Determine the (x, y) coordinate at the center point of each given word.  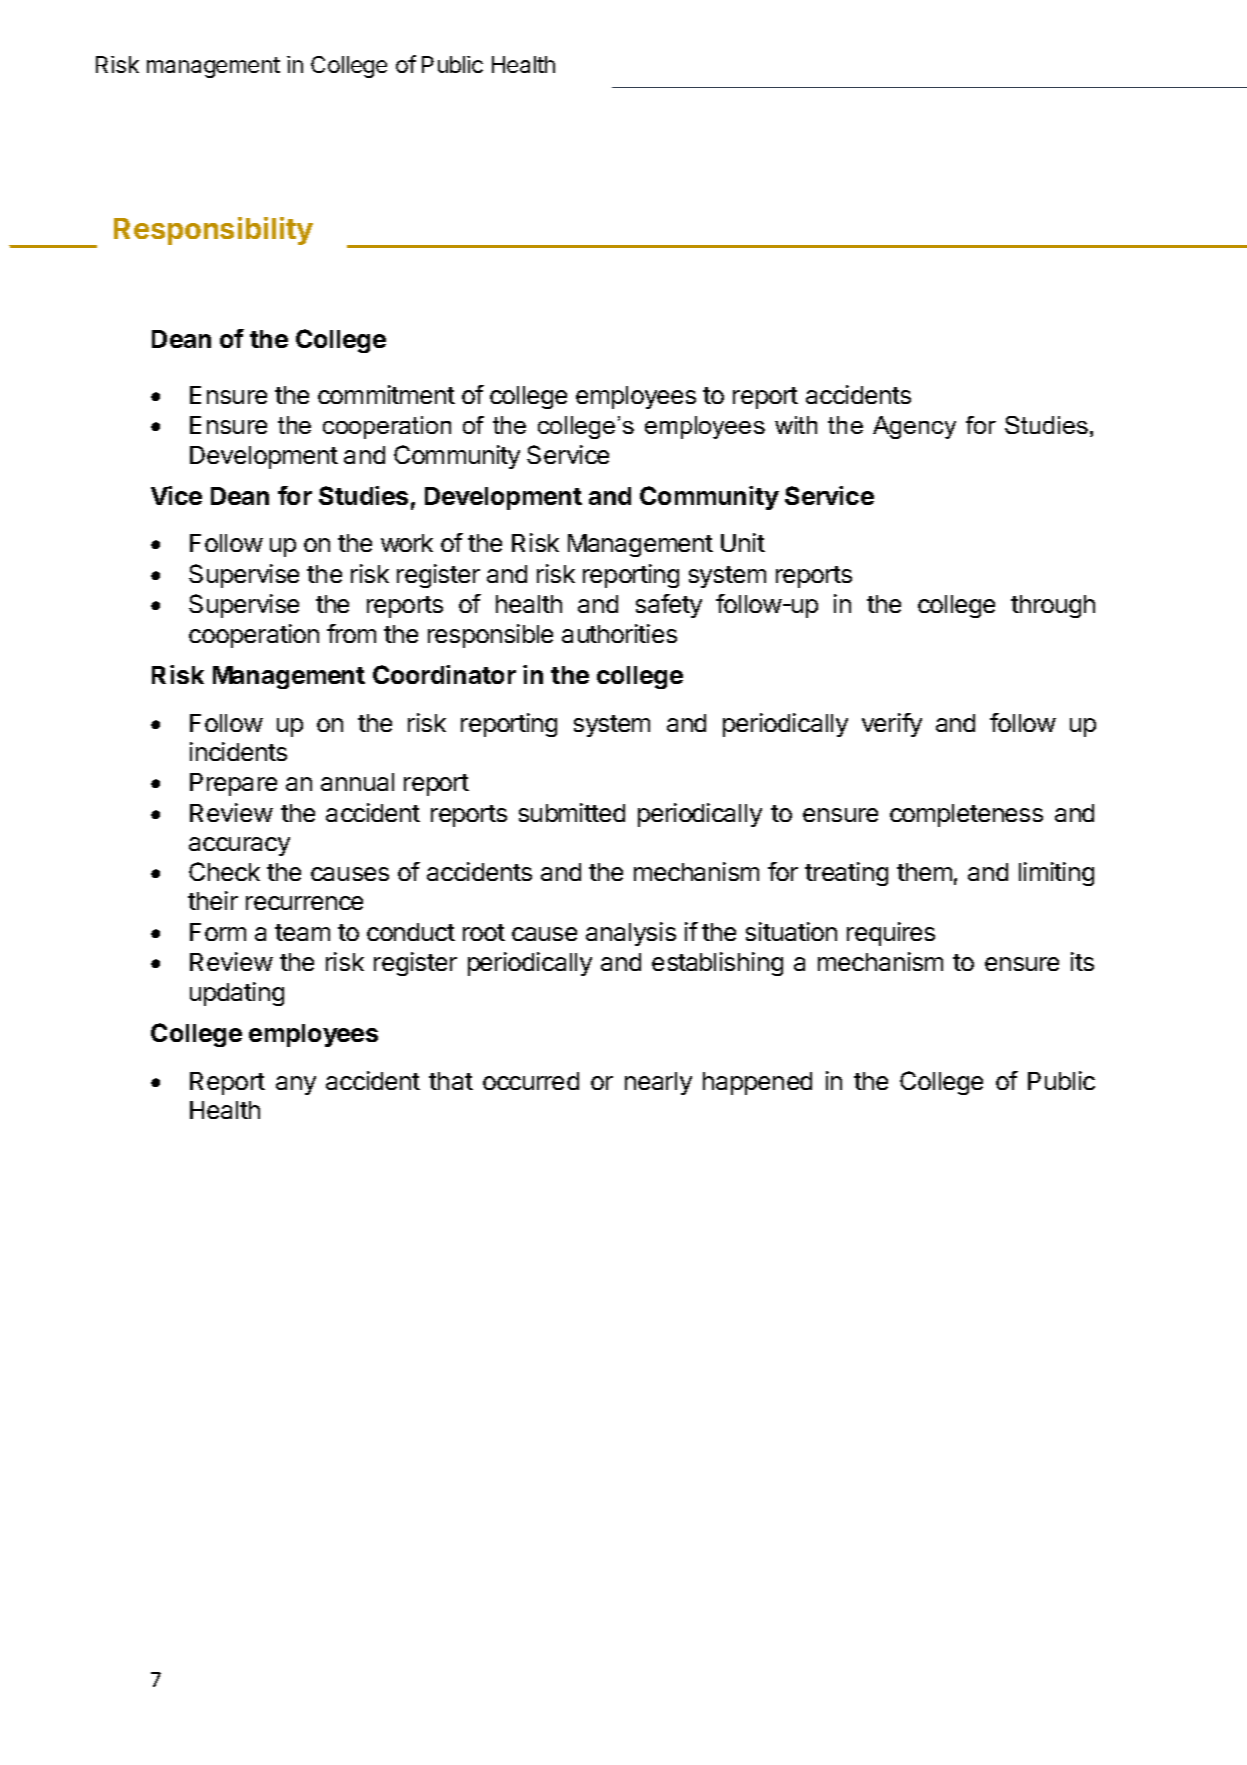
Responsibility (213, 231)
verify (892, 725)
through (1053, 606)
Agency (914, 427)
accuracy (239, 846)
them (924, 872)
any (296, 1085)
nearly (658, 1083)
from (351, 633)
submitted (572, 812)
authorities (619, 633)
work (407, 543)
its (1082, 961)
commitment (386, 394)
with (796, 425)
